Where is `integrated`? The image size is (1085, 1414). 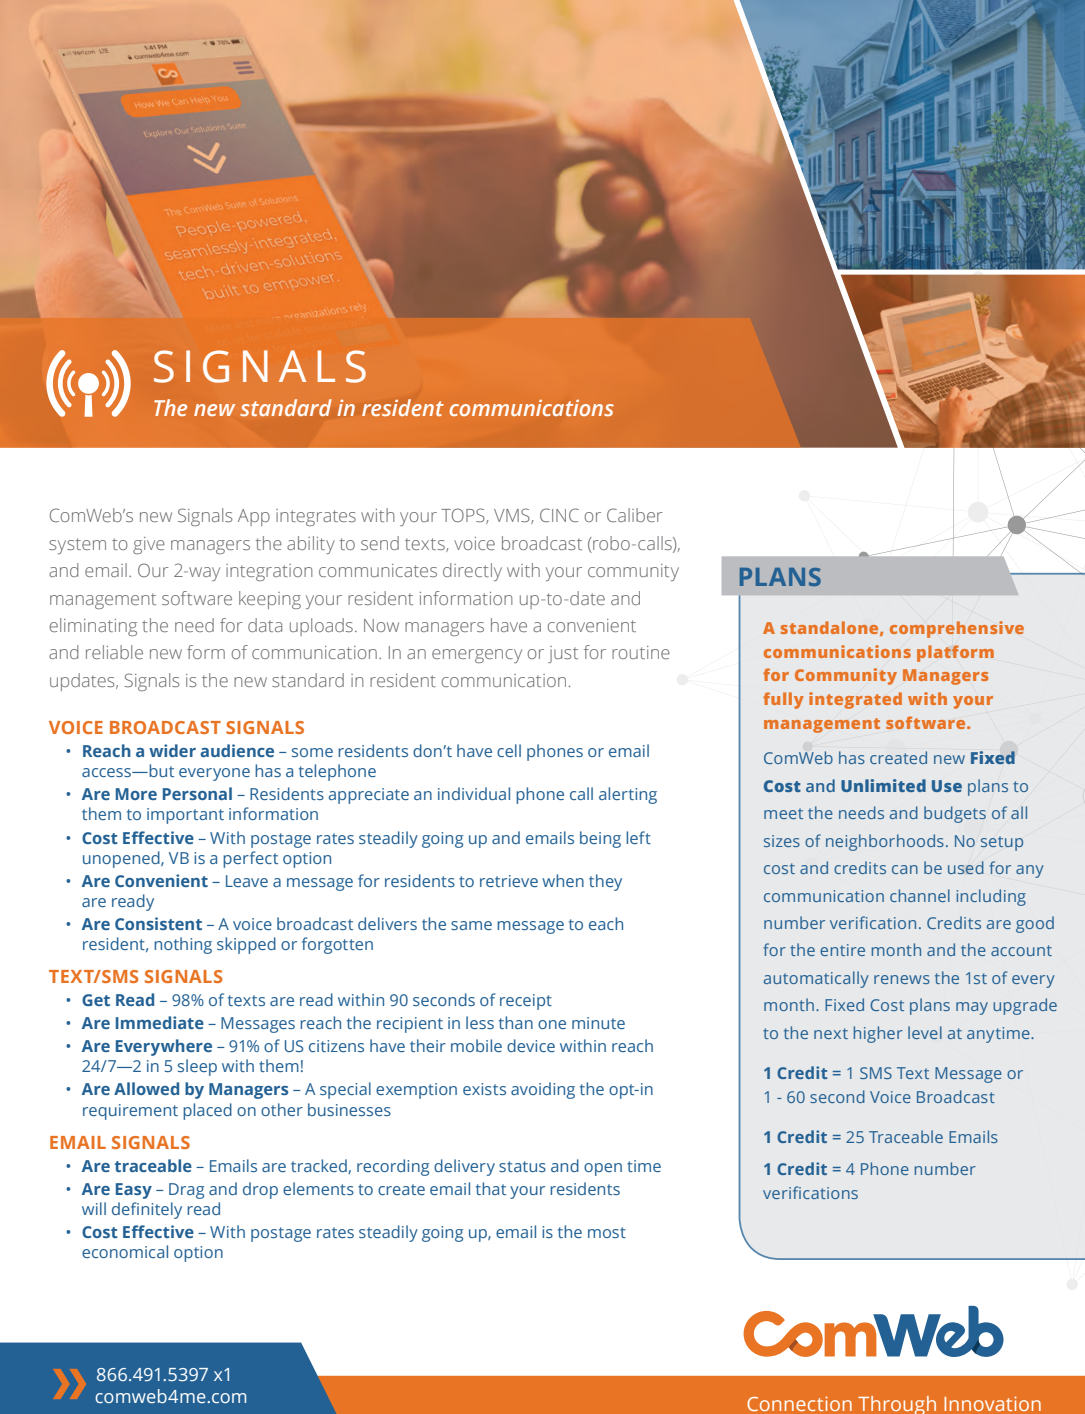 integrated is located at coordinates (855, 700).
